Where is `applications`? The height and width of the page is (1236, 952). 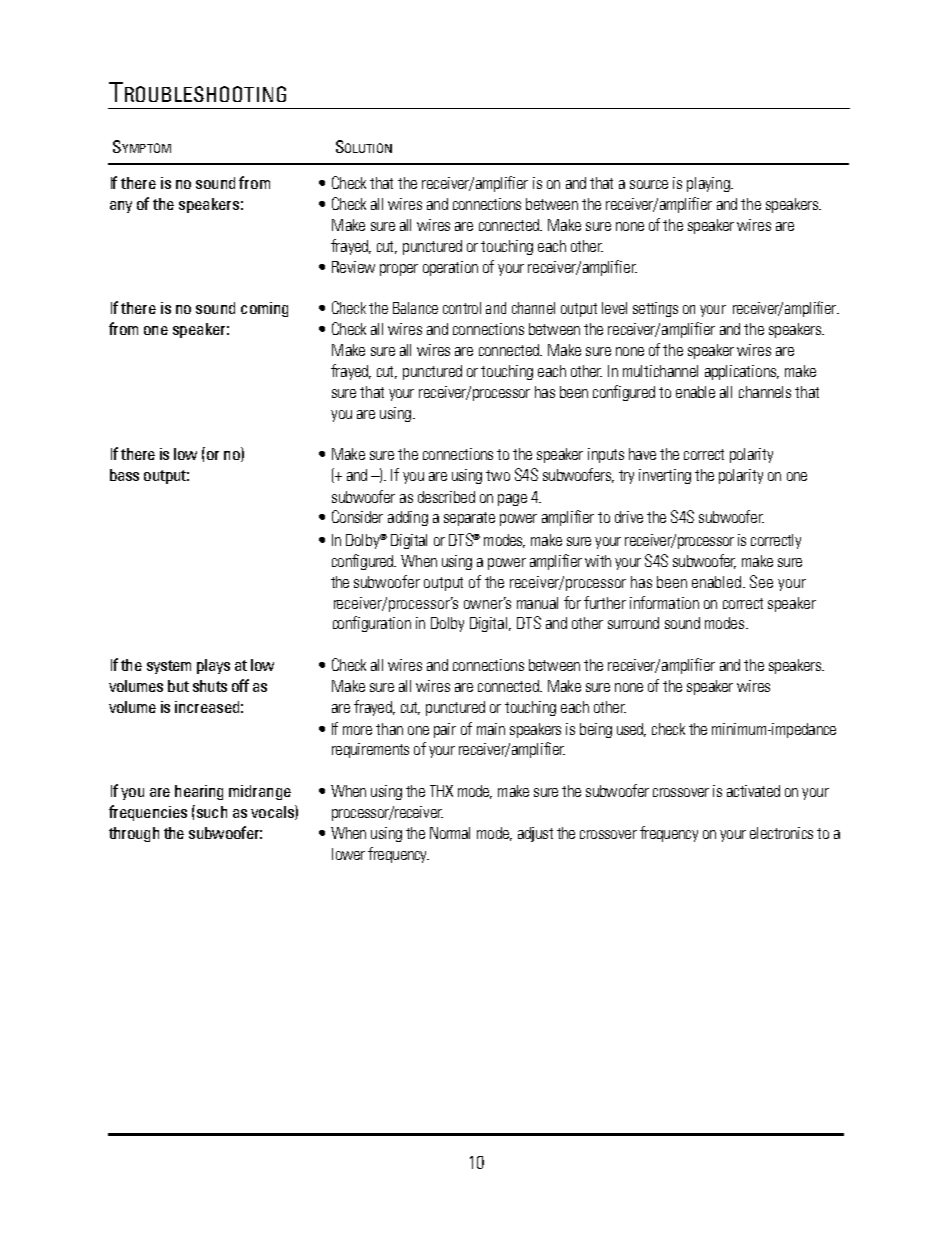
applications is located at coordinates (742, 372).
